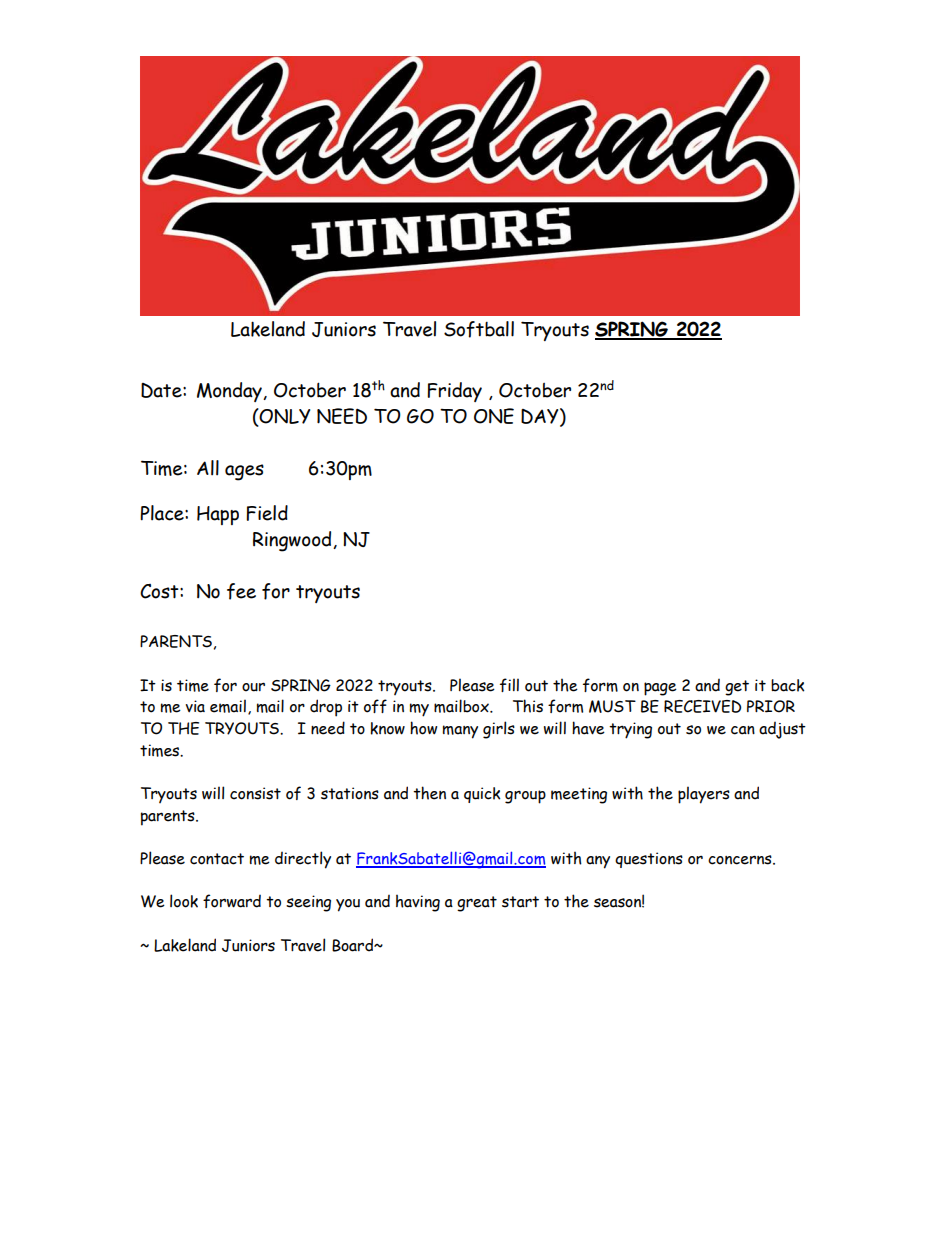 The height and width of the screenshot is (1233, 952). Describe the element at coordinates (479, 329) in the screenshot. I see `Softball` at that location.
